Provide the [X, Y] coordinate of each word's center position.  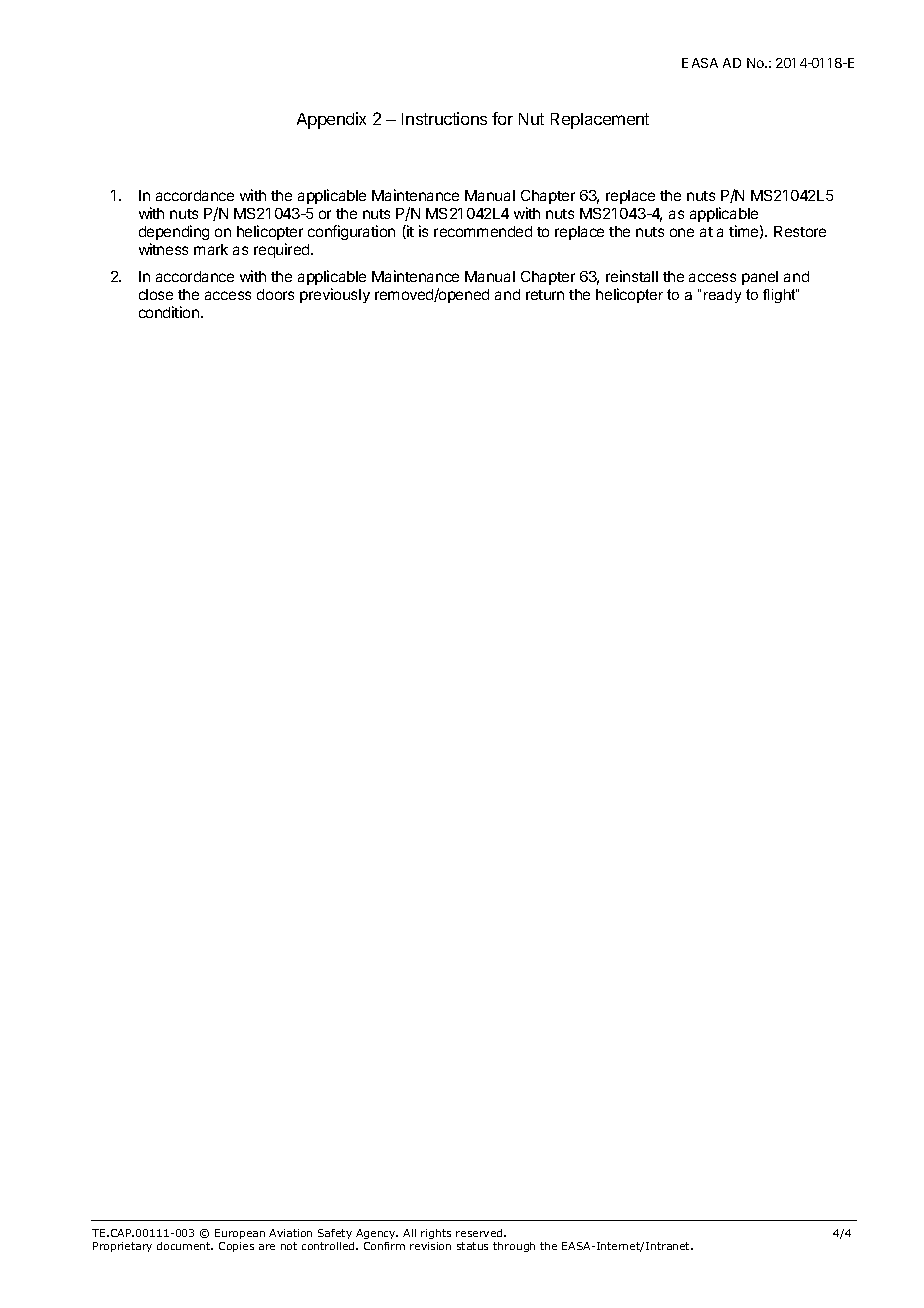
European [240, 1234]
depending [174, 232]
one [682, 232]
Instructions [444, 118]
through [514, 1247]
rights [436, 1234]
